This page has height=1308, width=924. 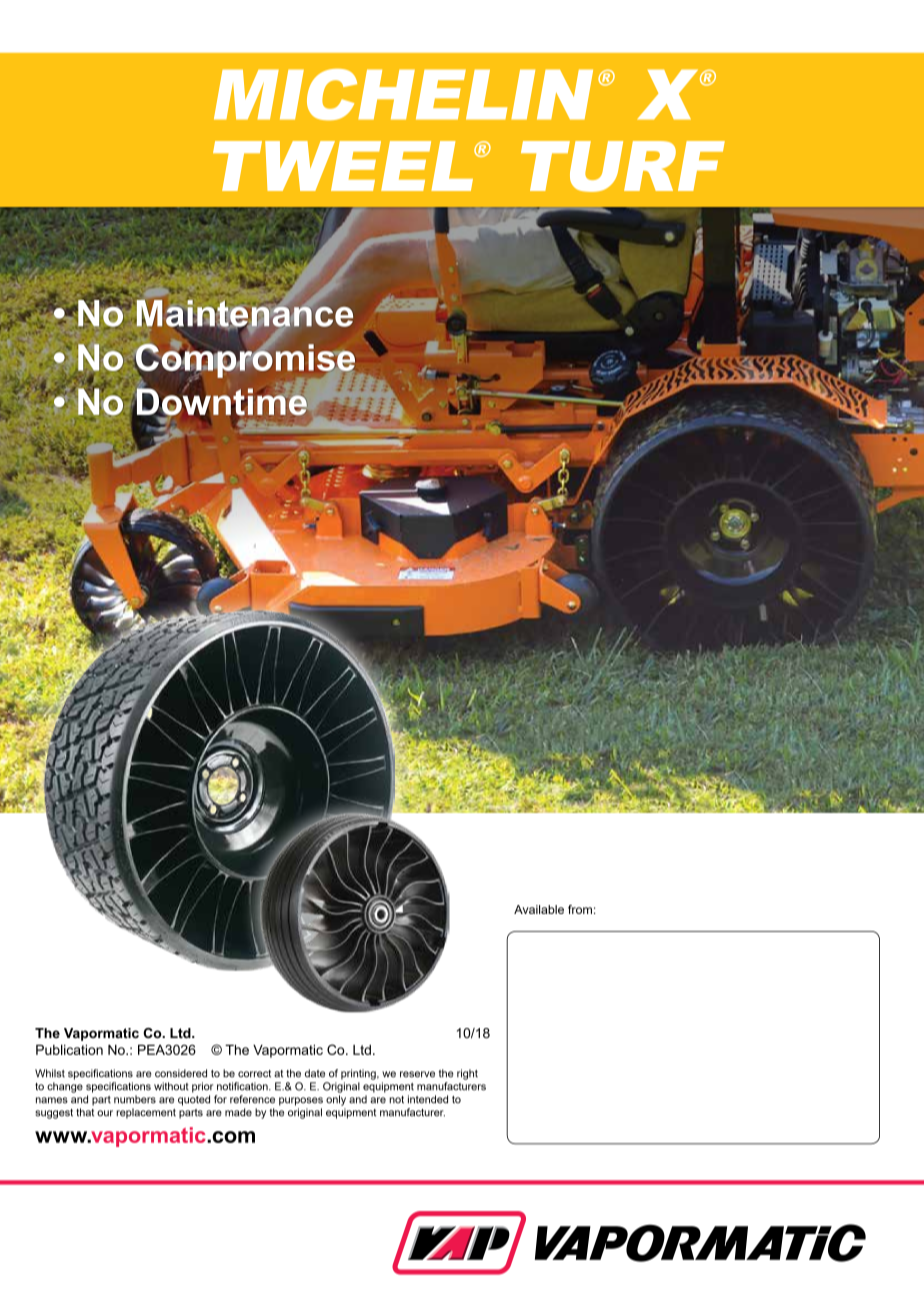 What do you see at coordinates (428, 1099) in the page?
I see `intended` at bounding box center [428, 1099].
